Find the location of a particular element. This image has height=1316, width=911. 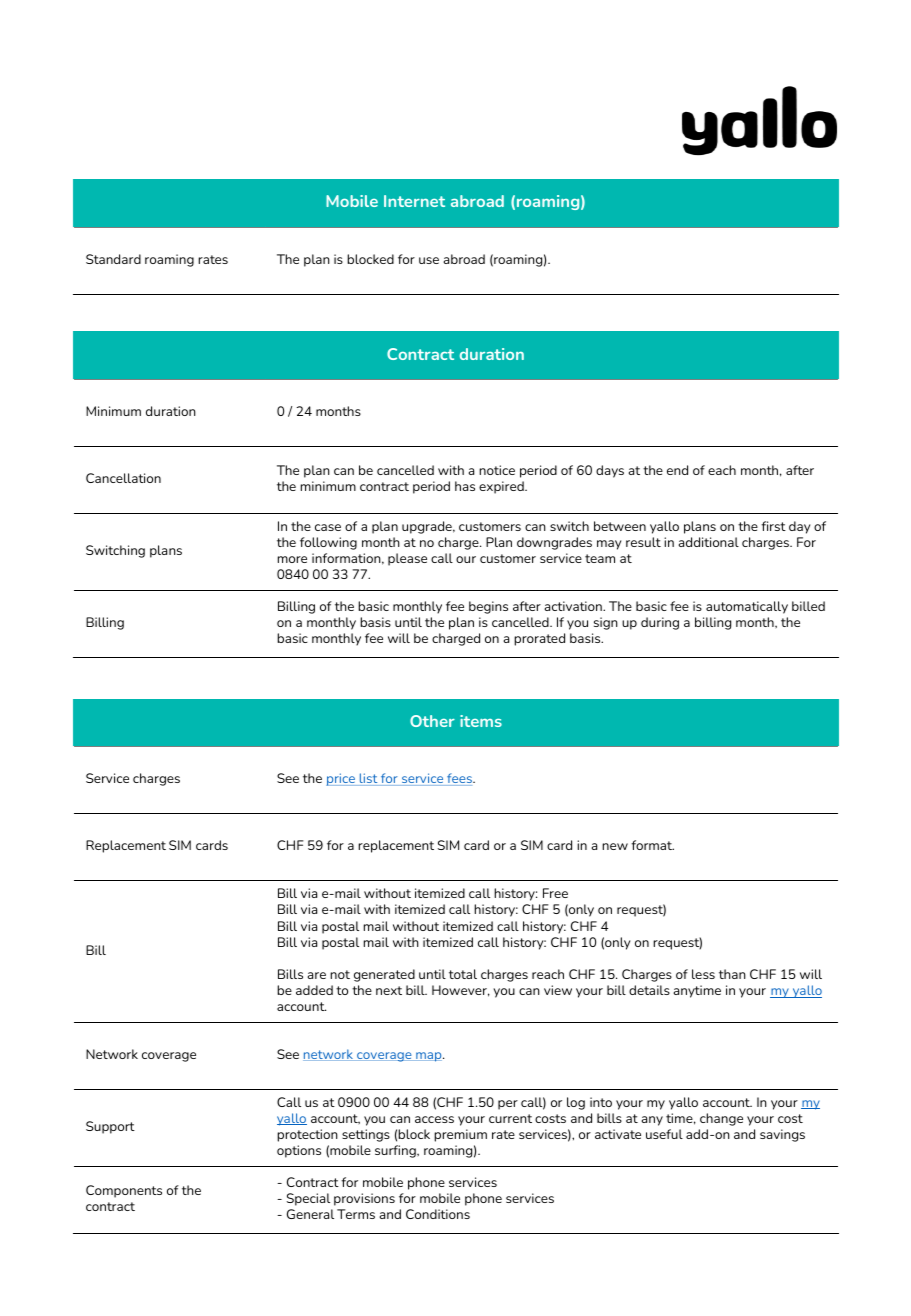

Internet is located at coordinates (414, 201).
